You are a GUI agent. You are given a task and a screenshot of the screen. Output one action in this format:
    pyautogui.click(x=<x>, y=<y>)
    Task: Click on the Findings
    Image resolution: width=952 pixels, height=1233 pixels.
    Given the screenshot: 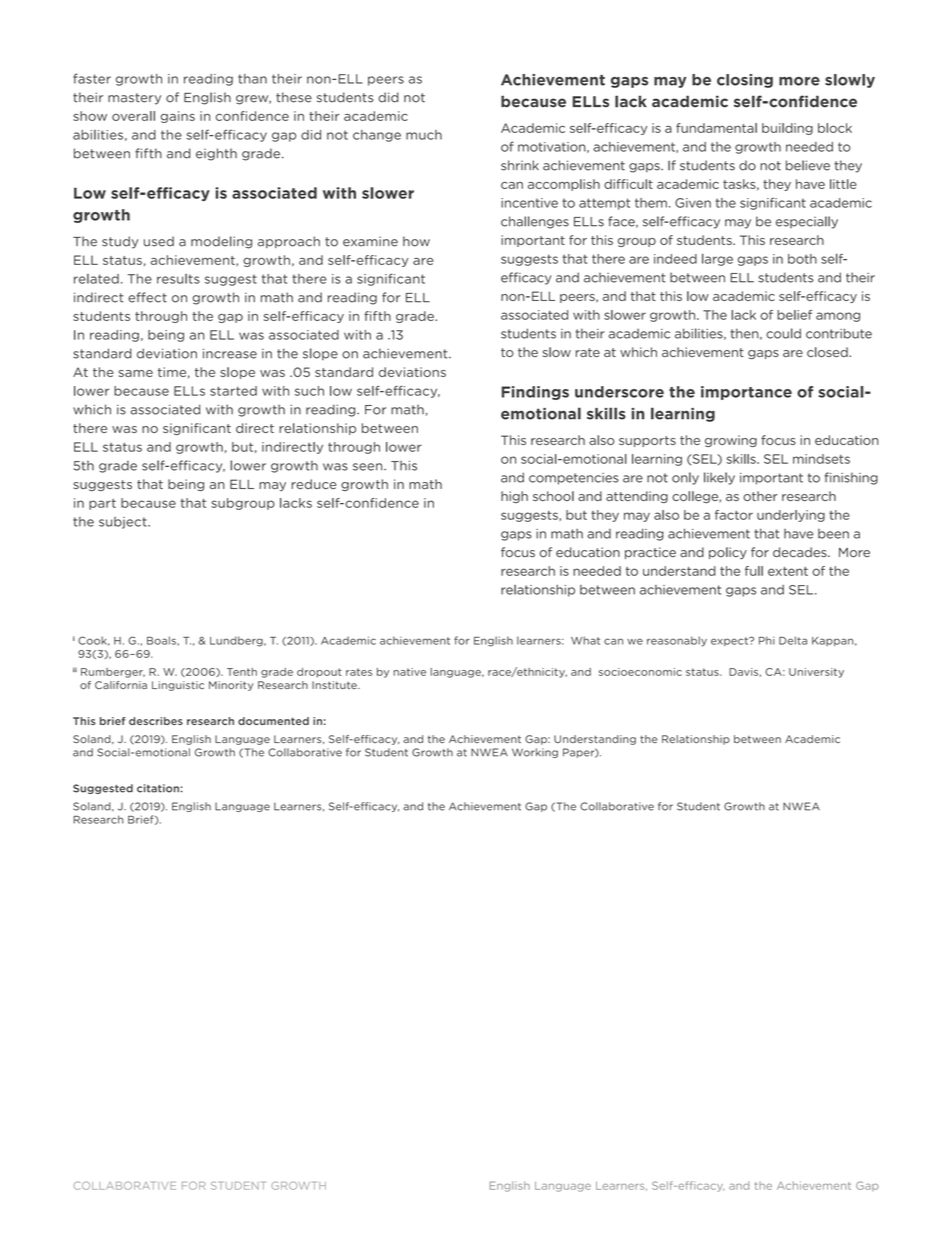 What is the action you would take?
    pyautogui.click(x=535, y=393)
